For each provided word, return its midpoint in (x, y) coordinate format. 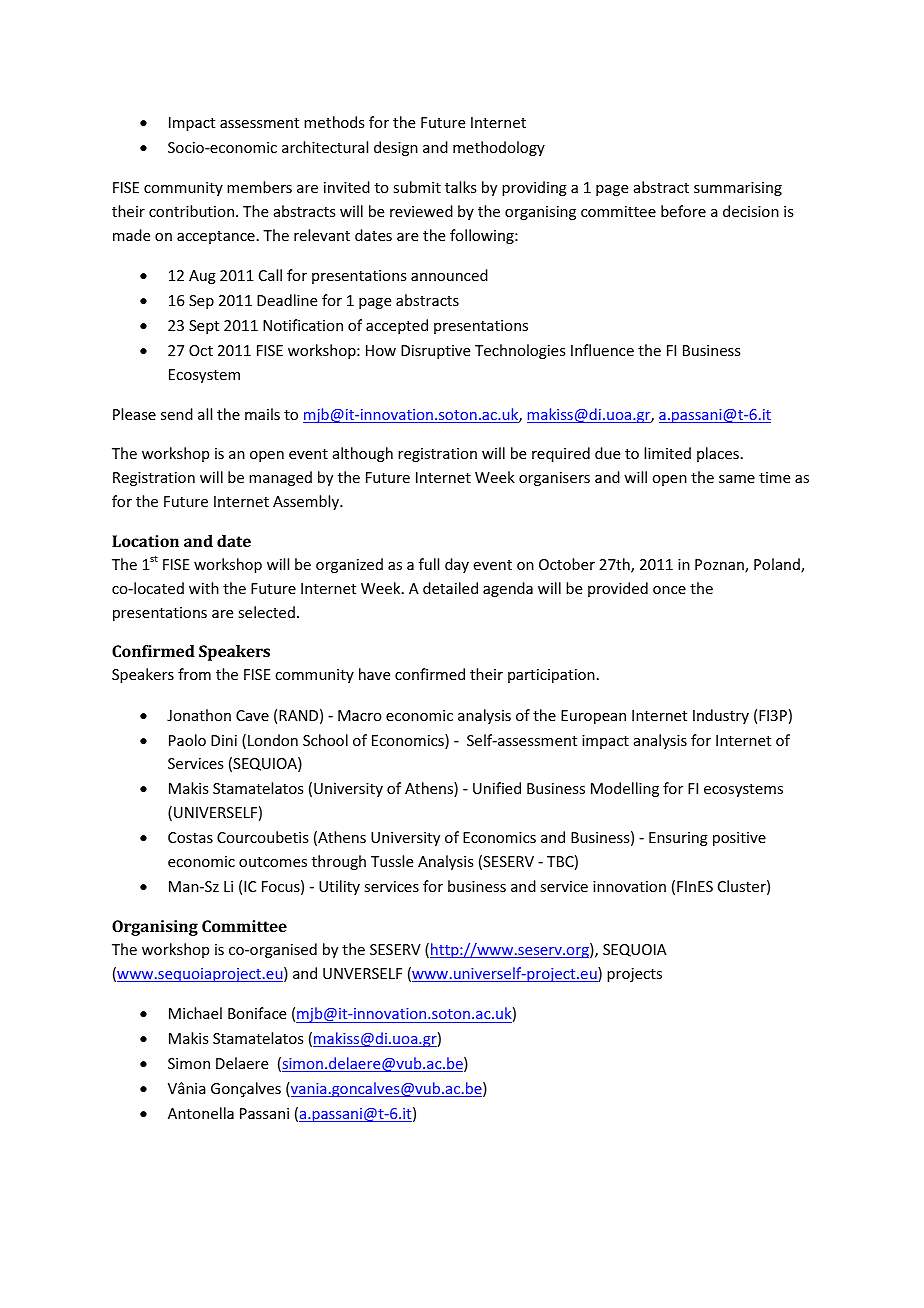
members (259, 187)
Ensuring (678, 839)
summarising (738, 189)
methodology (499, 148)
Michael (195, 1013)
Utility (339, 887)
